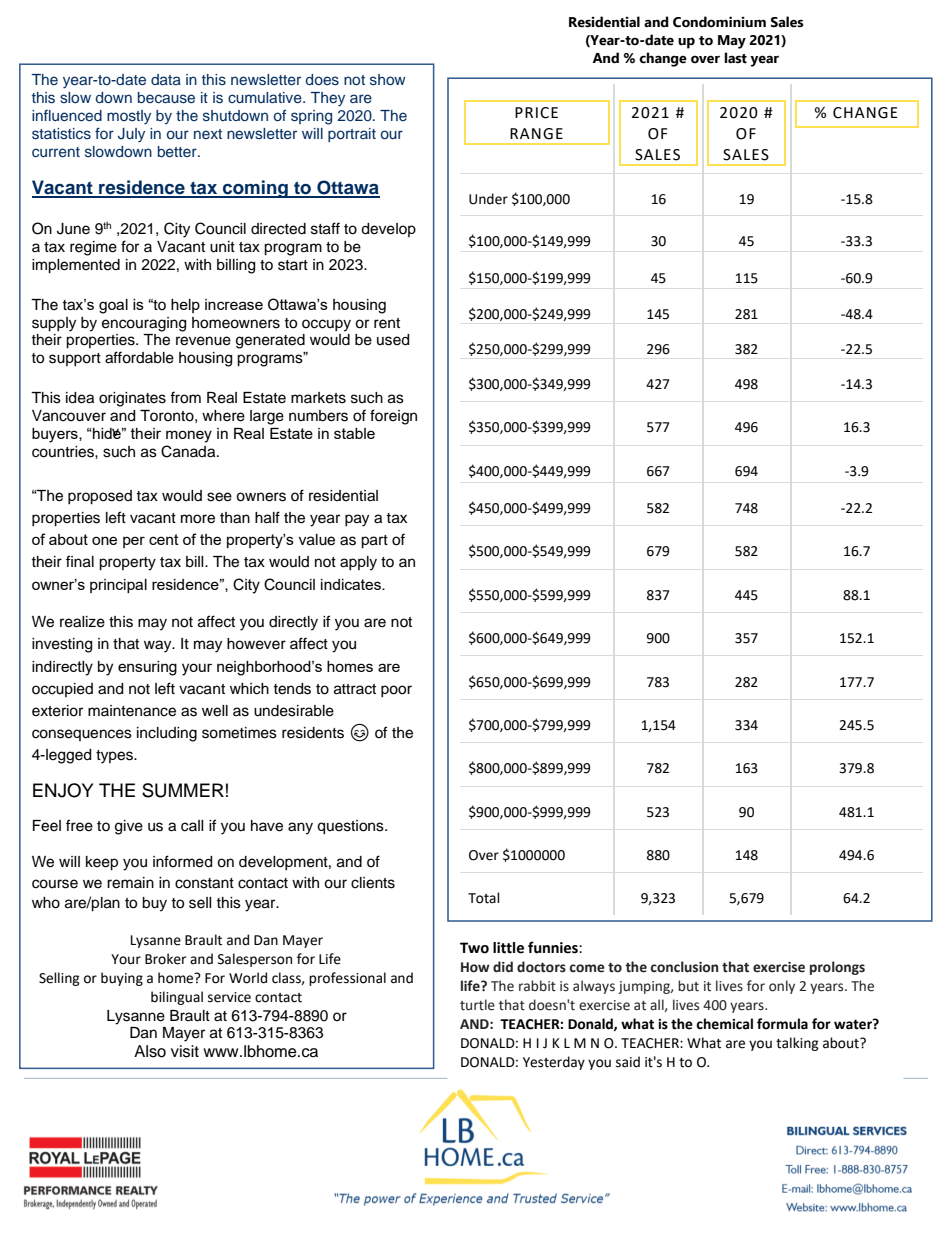 The width and height of the screenshot is (952, 1233). Describe the element at coordinates (150, 1051) in the screenshot. I see `Also` at that location.
